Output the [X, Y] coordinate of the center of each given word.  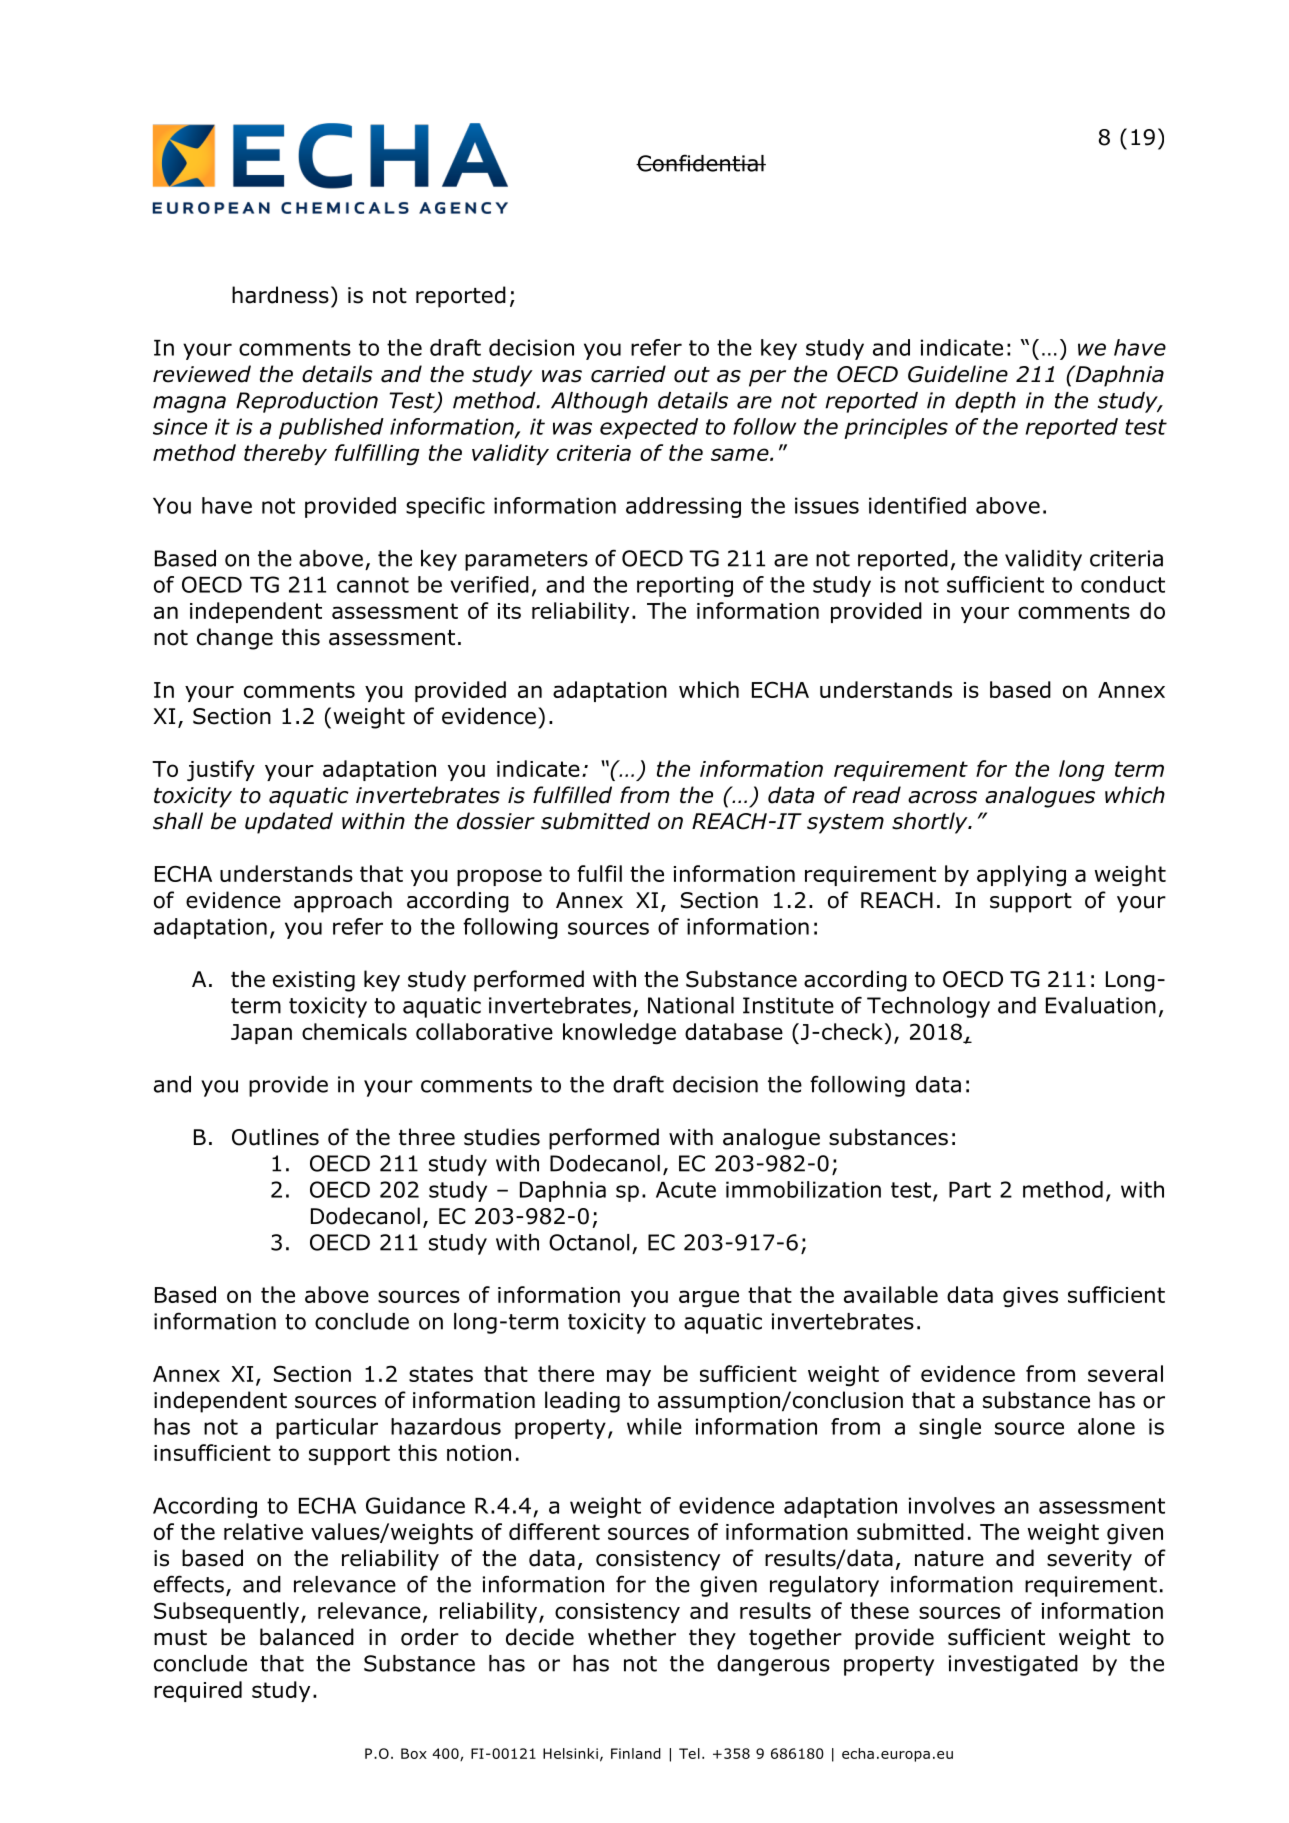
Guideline [958, 374]
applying [1021, 875]
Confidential [701, 163]
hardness [280, 295]
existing [314, 981]
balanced [307, 1637]
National [691, 1005]
